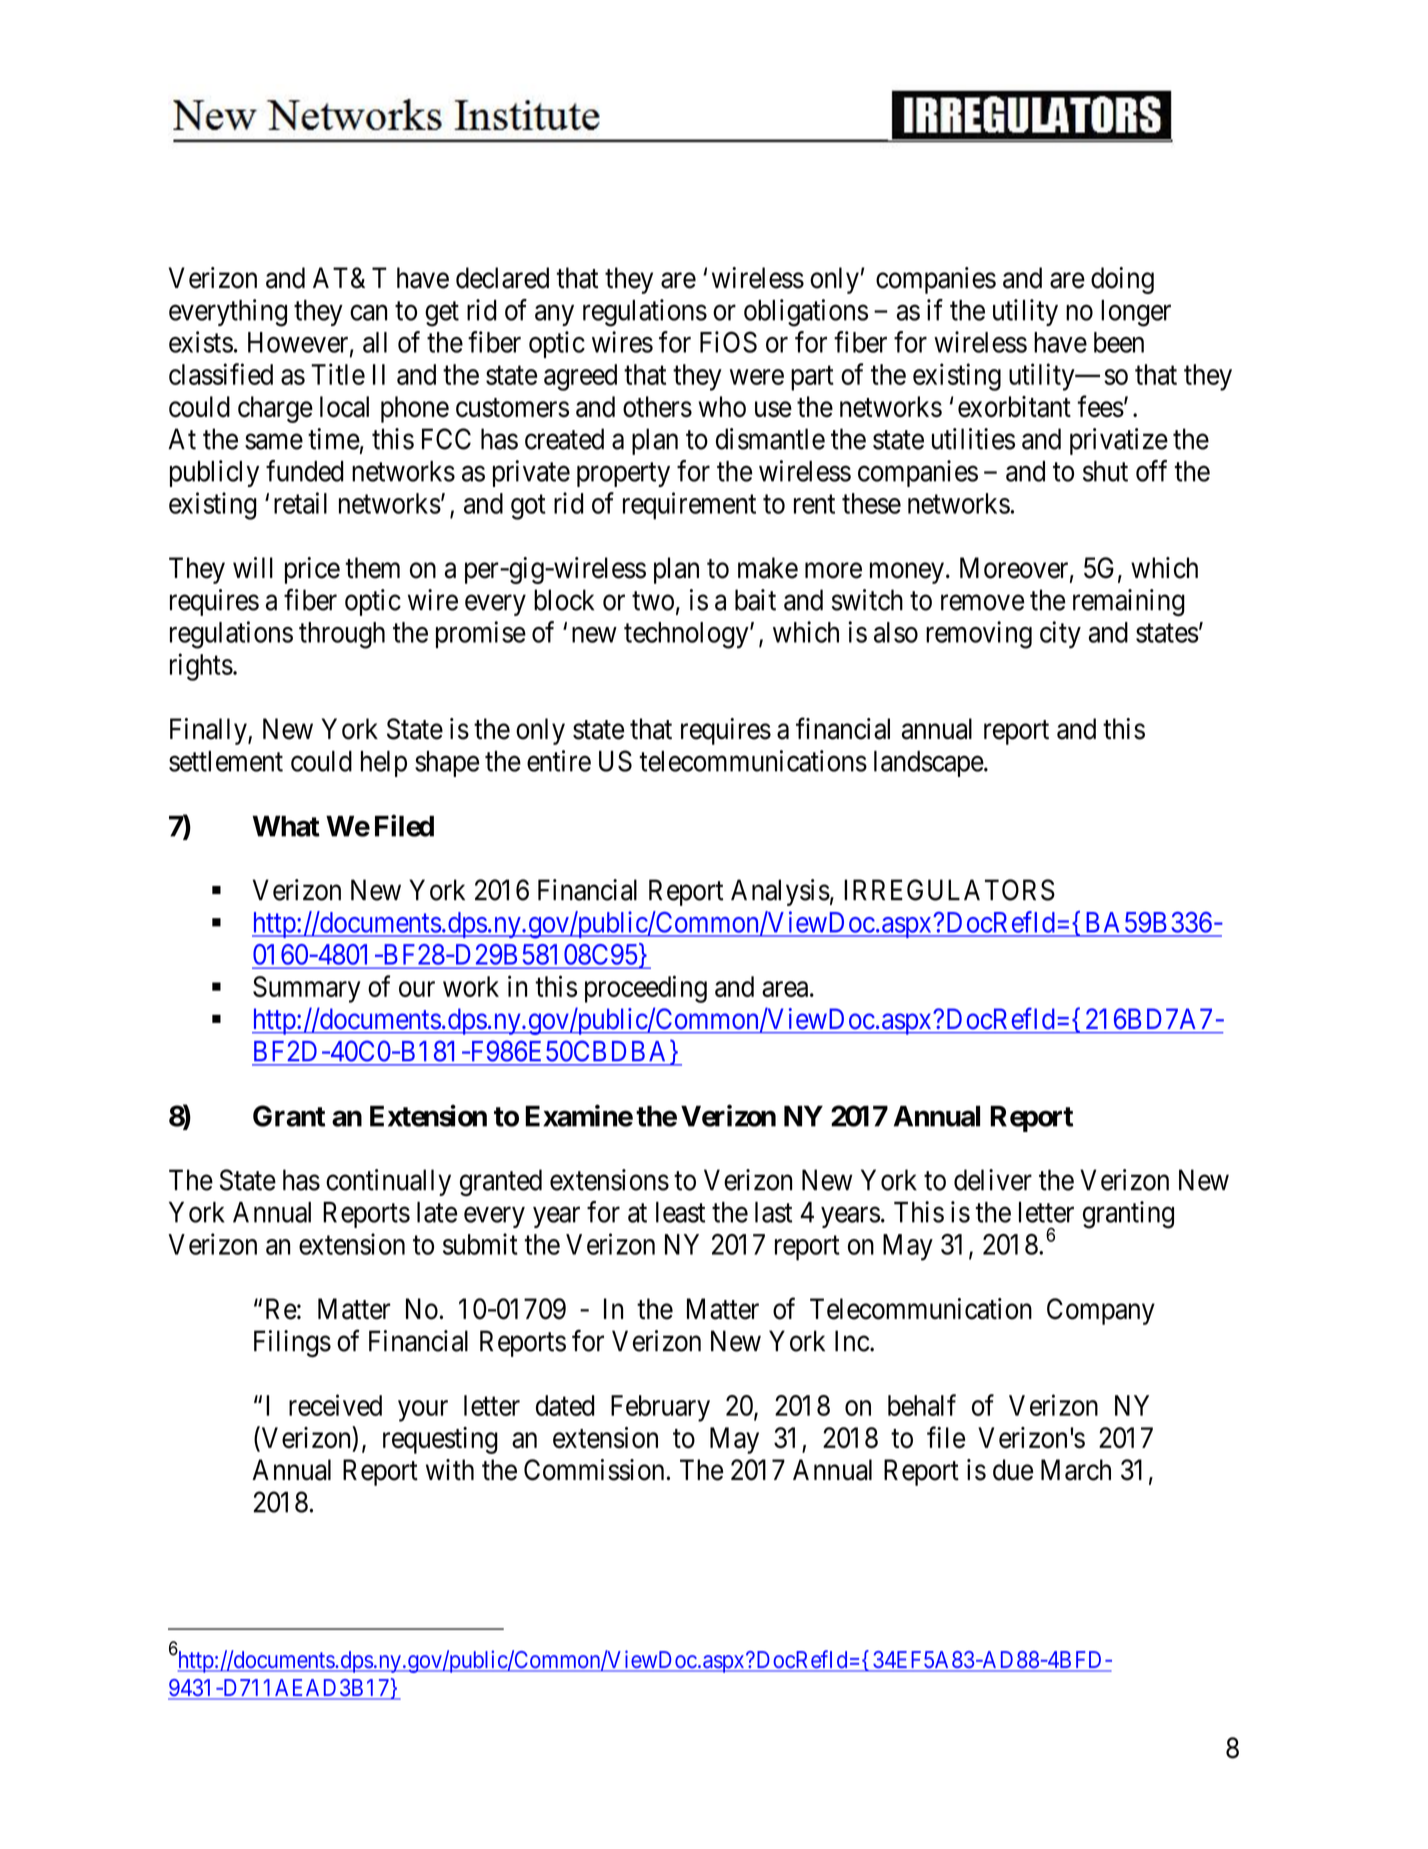  Describe the element at coordinates (780, 892) in the page. I see `Analysis` at that location.
